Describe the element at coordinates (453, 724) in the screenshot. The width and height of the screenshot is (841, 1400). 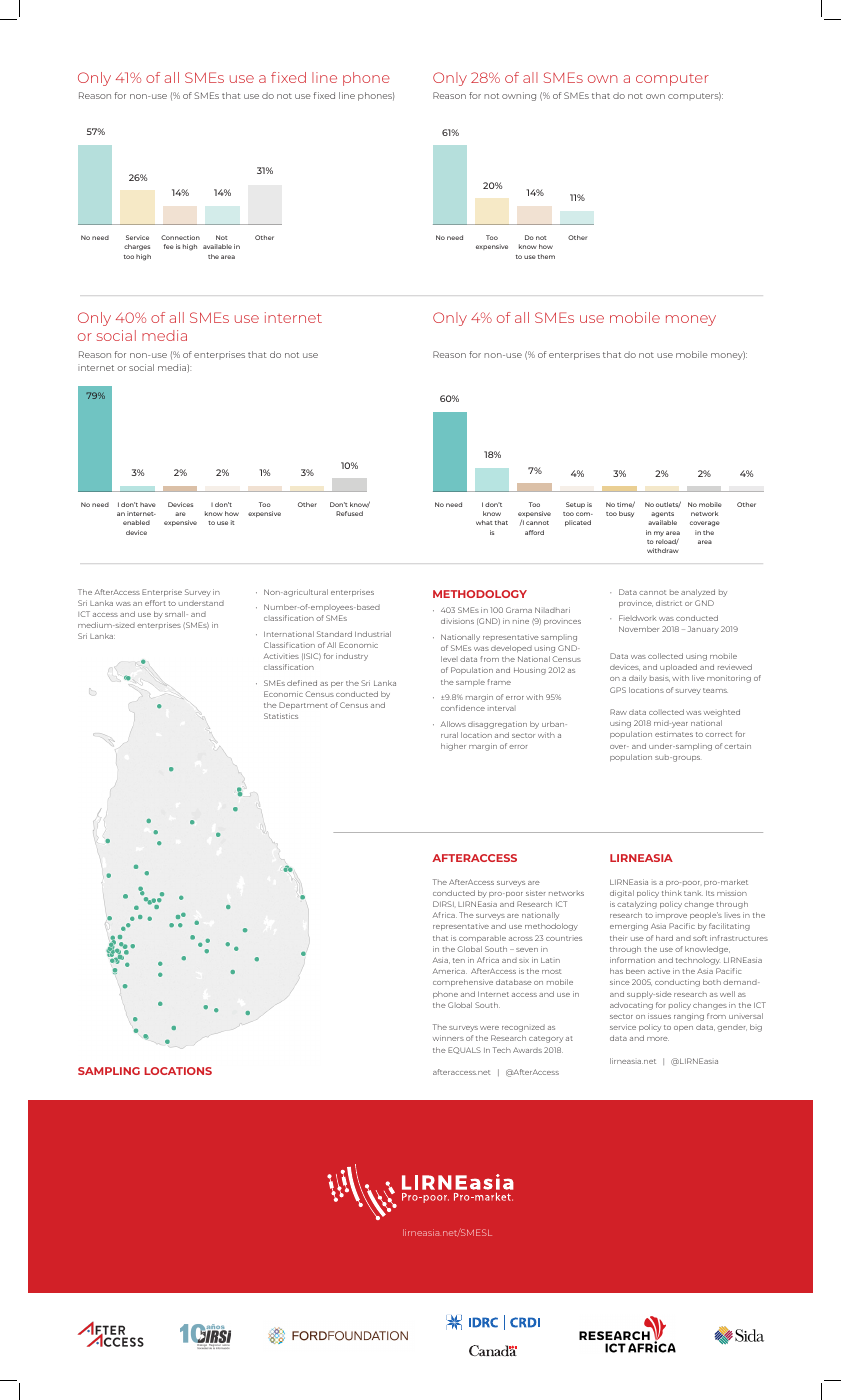
I see `Allows` at that location.
